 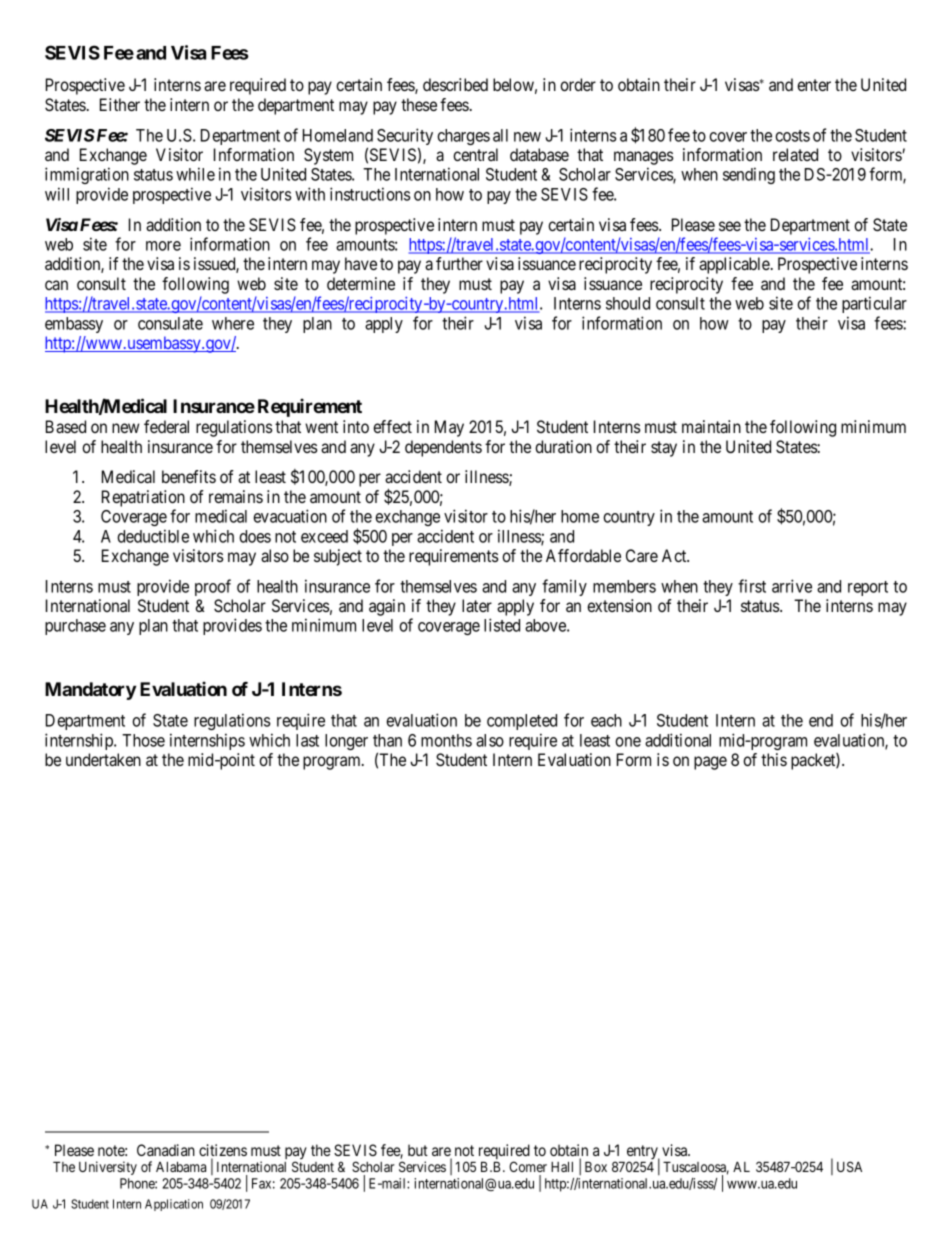 I want to click on months, so click(x=446, y=740).
